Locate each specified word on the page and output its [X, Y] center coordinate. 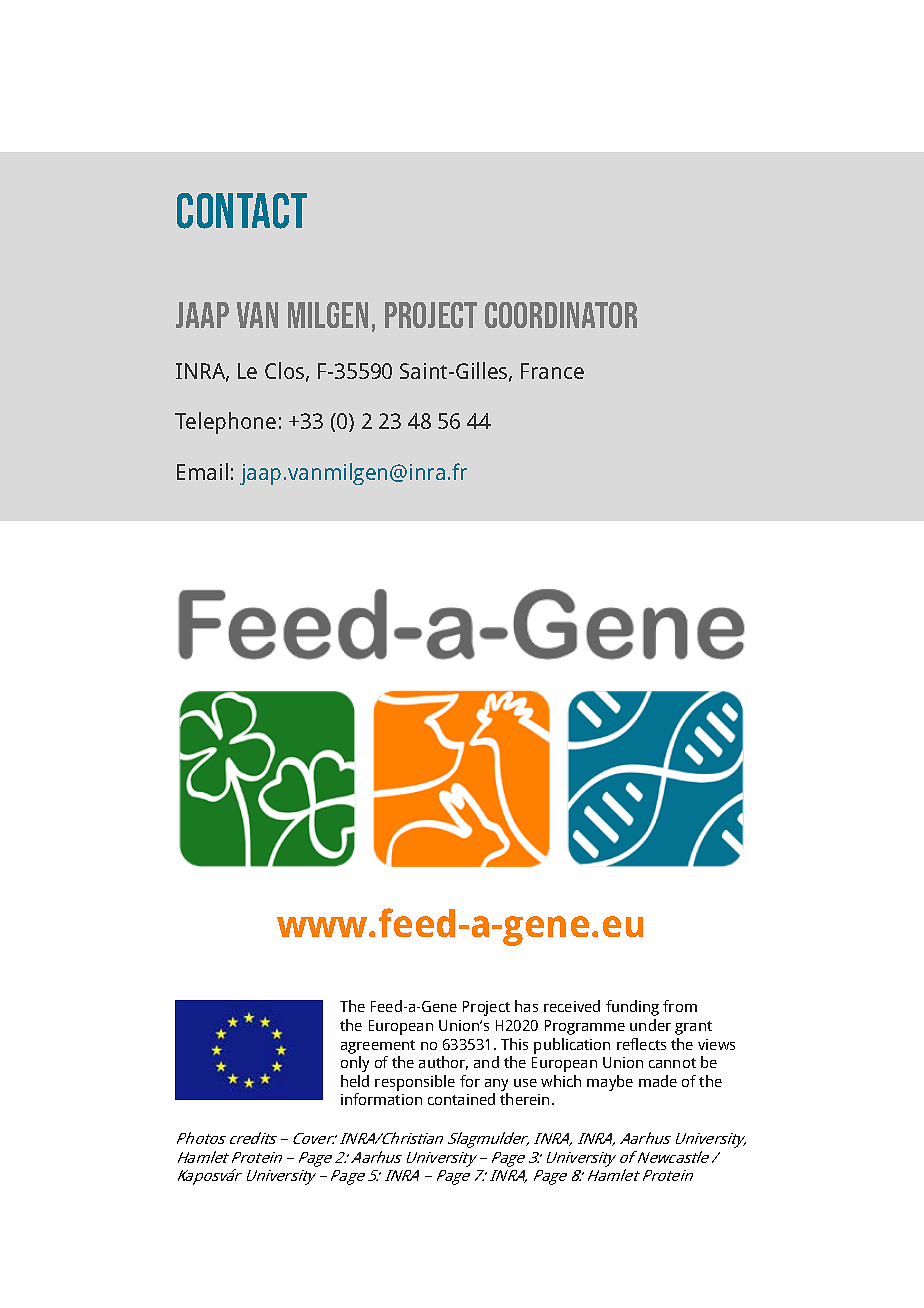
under [650, 1025]
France [552, 371]
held [355, 1081]
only [355, 1064]
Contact [242, 211]
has [526, 1006]
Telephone [225, 423]
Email [202, 471]
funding [632, 1008]
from [680, 1006]
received [572, 1006]
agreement [378, 1047]
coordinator [561, 315]
